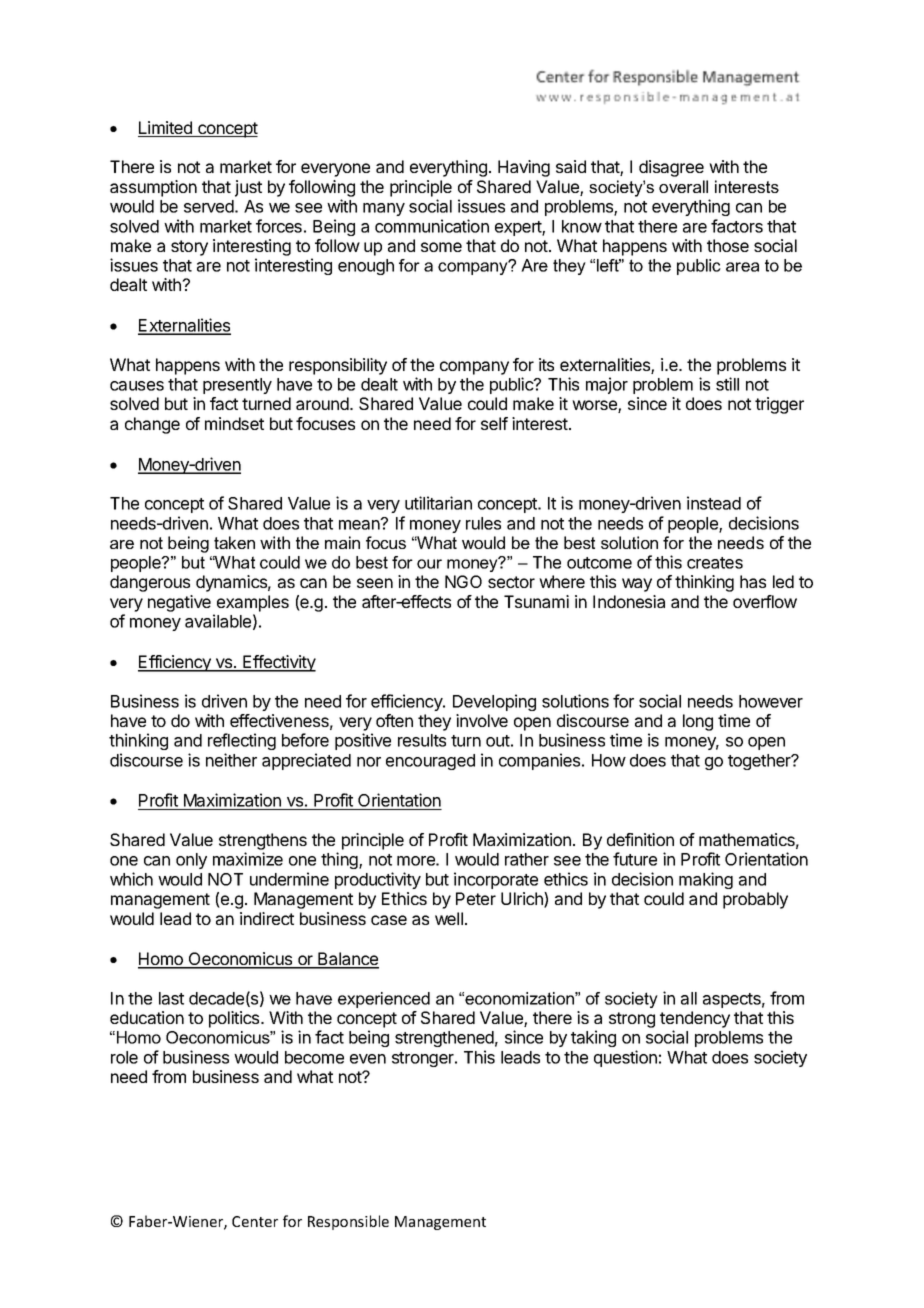 The width and height of the image is (924, 1308). Describe the element at coordinates (494, 702) in the image. I see `Developing` at that location.
